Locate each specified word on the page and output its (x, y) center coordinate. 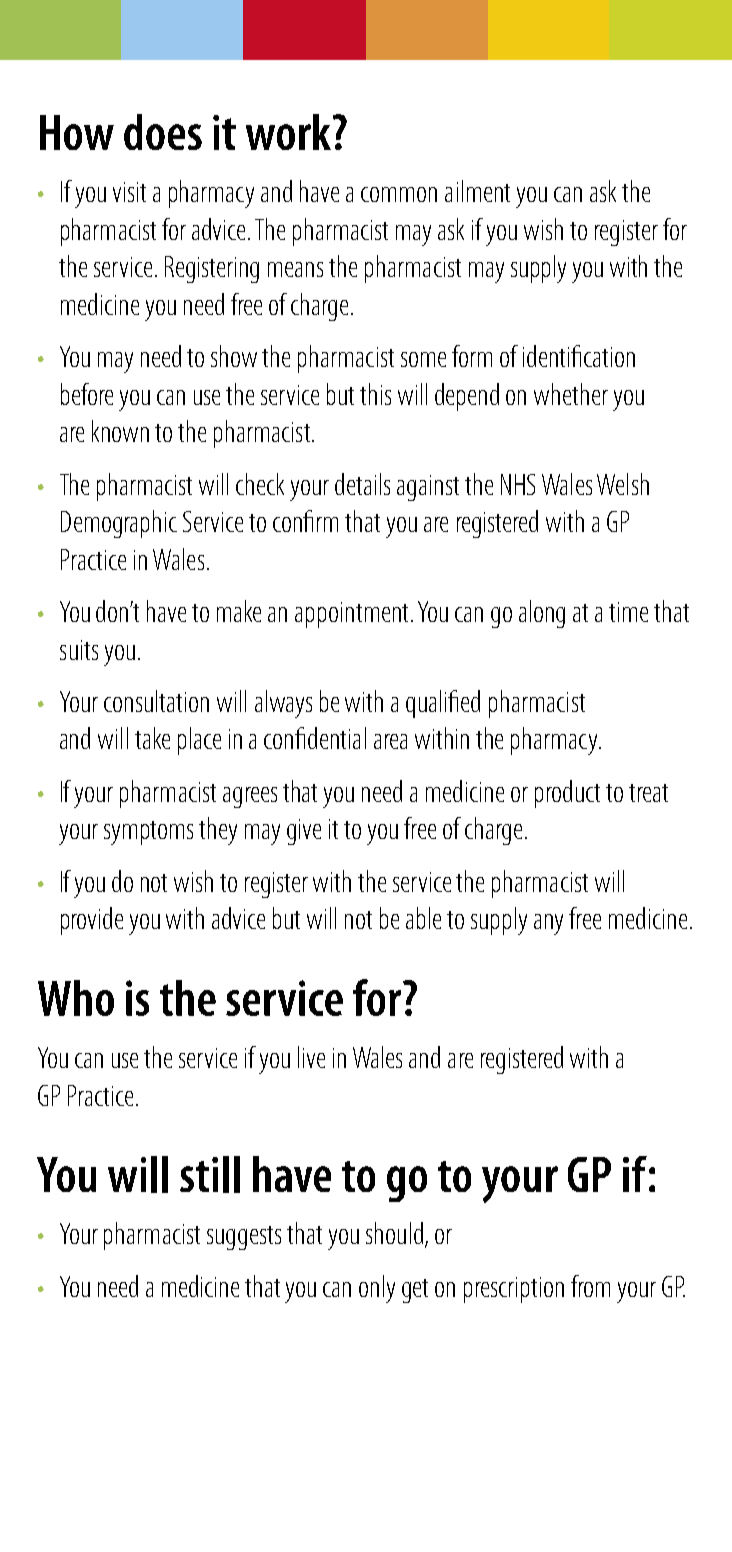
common (399, 194)
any (548, 924)
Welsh (623, 484)
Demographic (119, 524)
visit (129, 192)
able (423, 918)
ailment (477, 191)
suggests (244, 1238)
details (362, 484)
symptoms (148, 833)
